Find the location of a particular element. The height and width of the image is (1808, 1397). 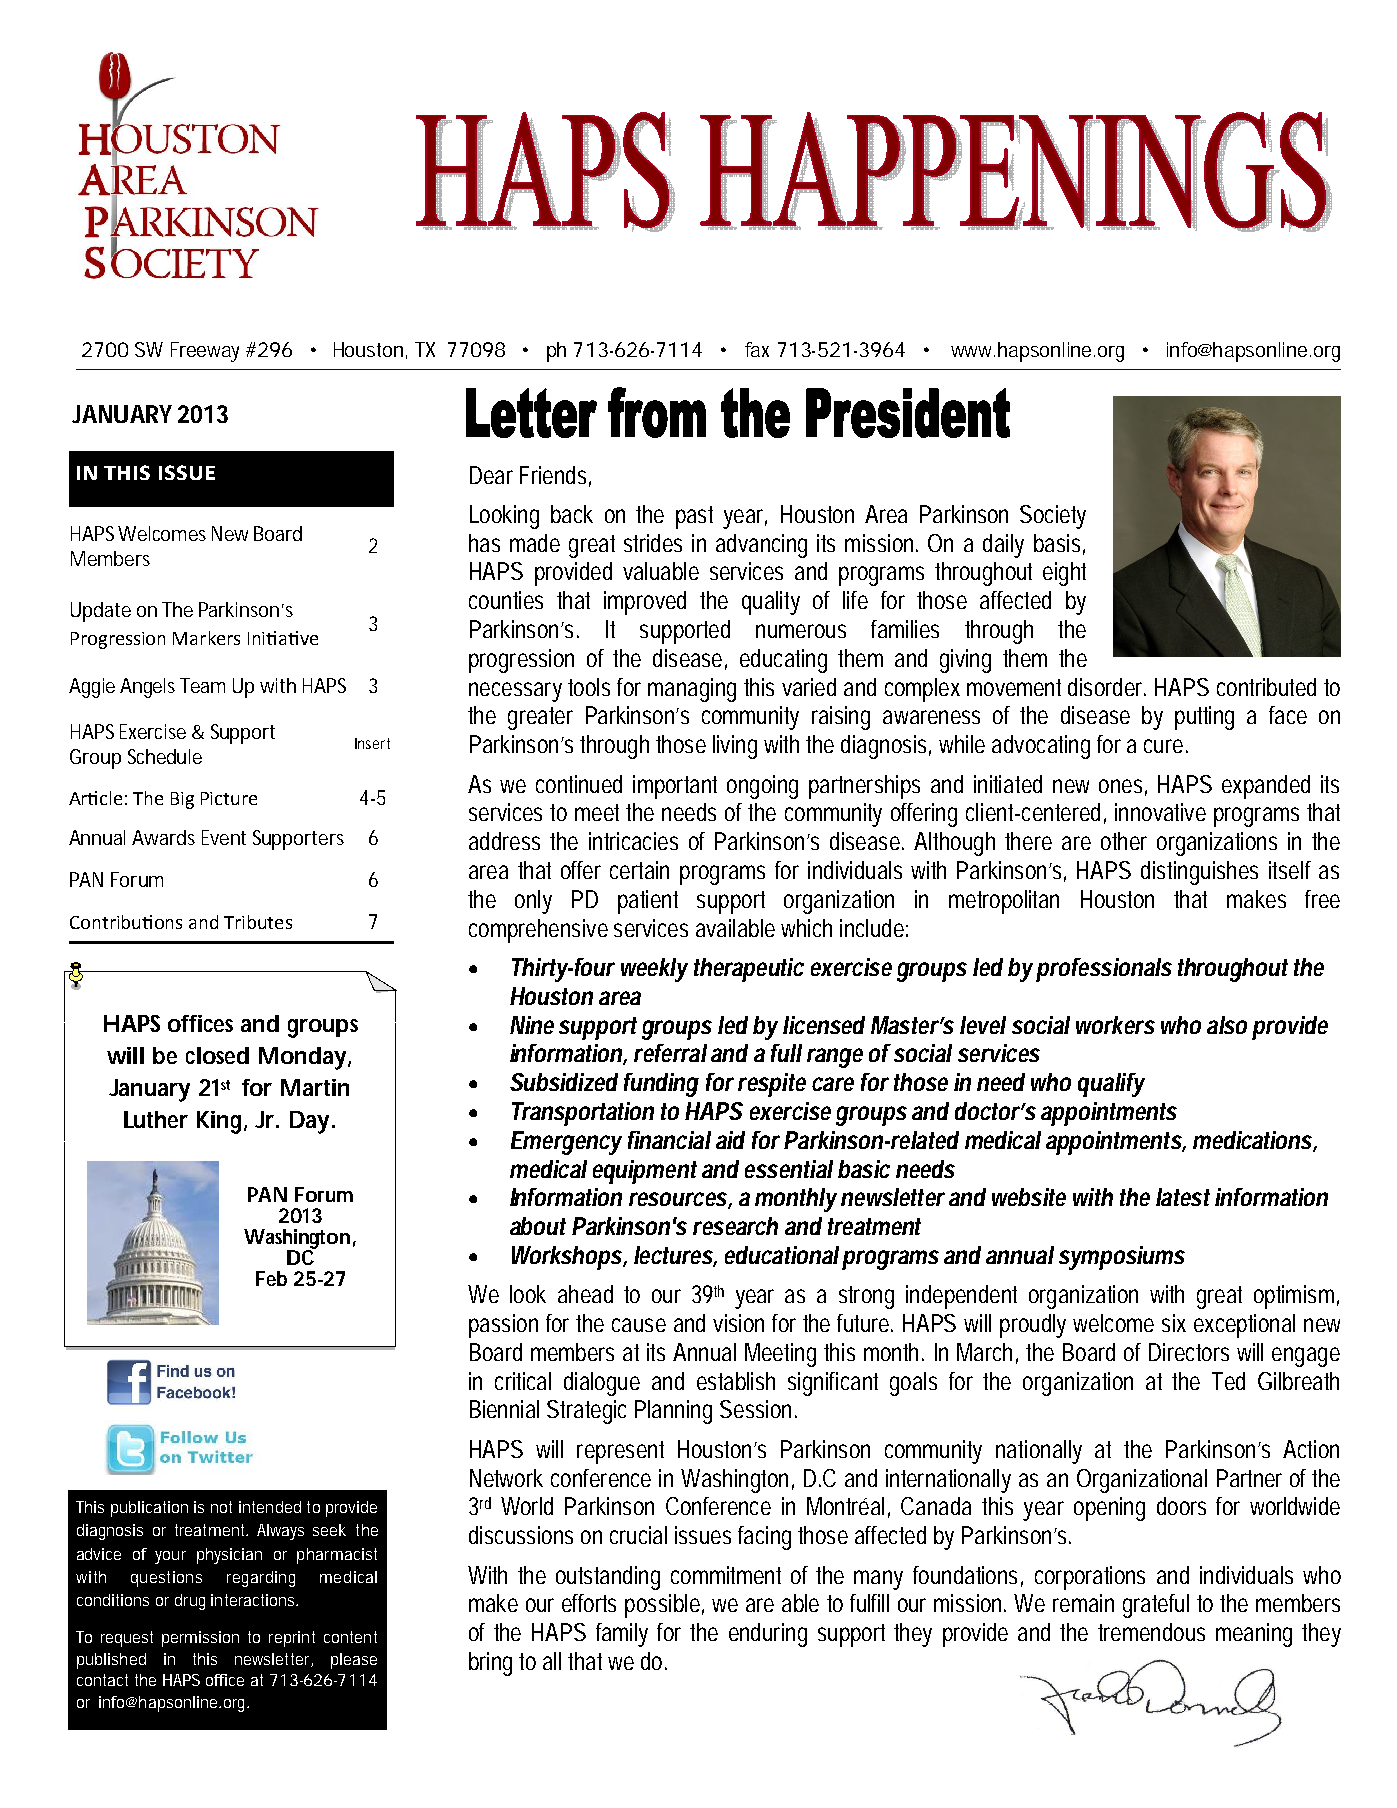

fax is located at coordinates (757, 349).
